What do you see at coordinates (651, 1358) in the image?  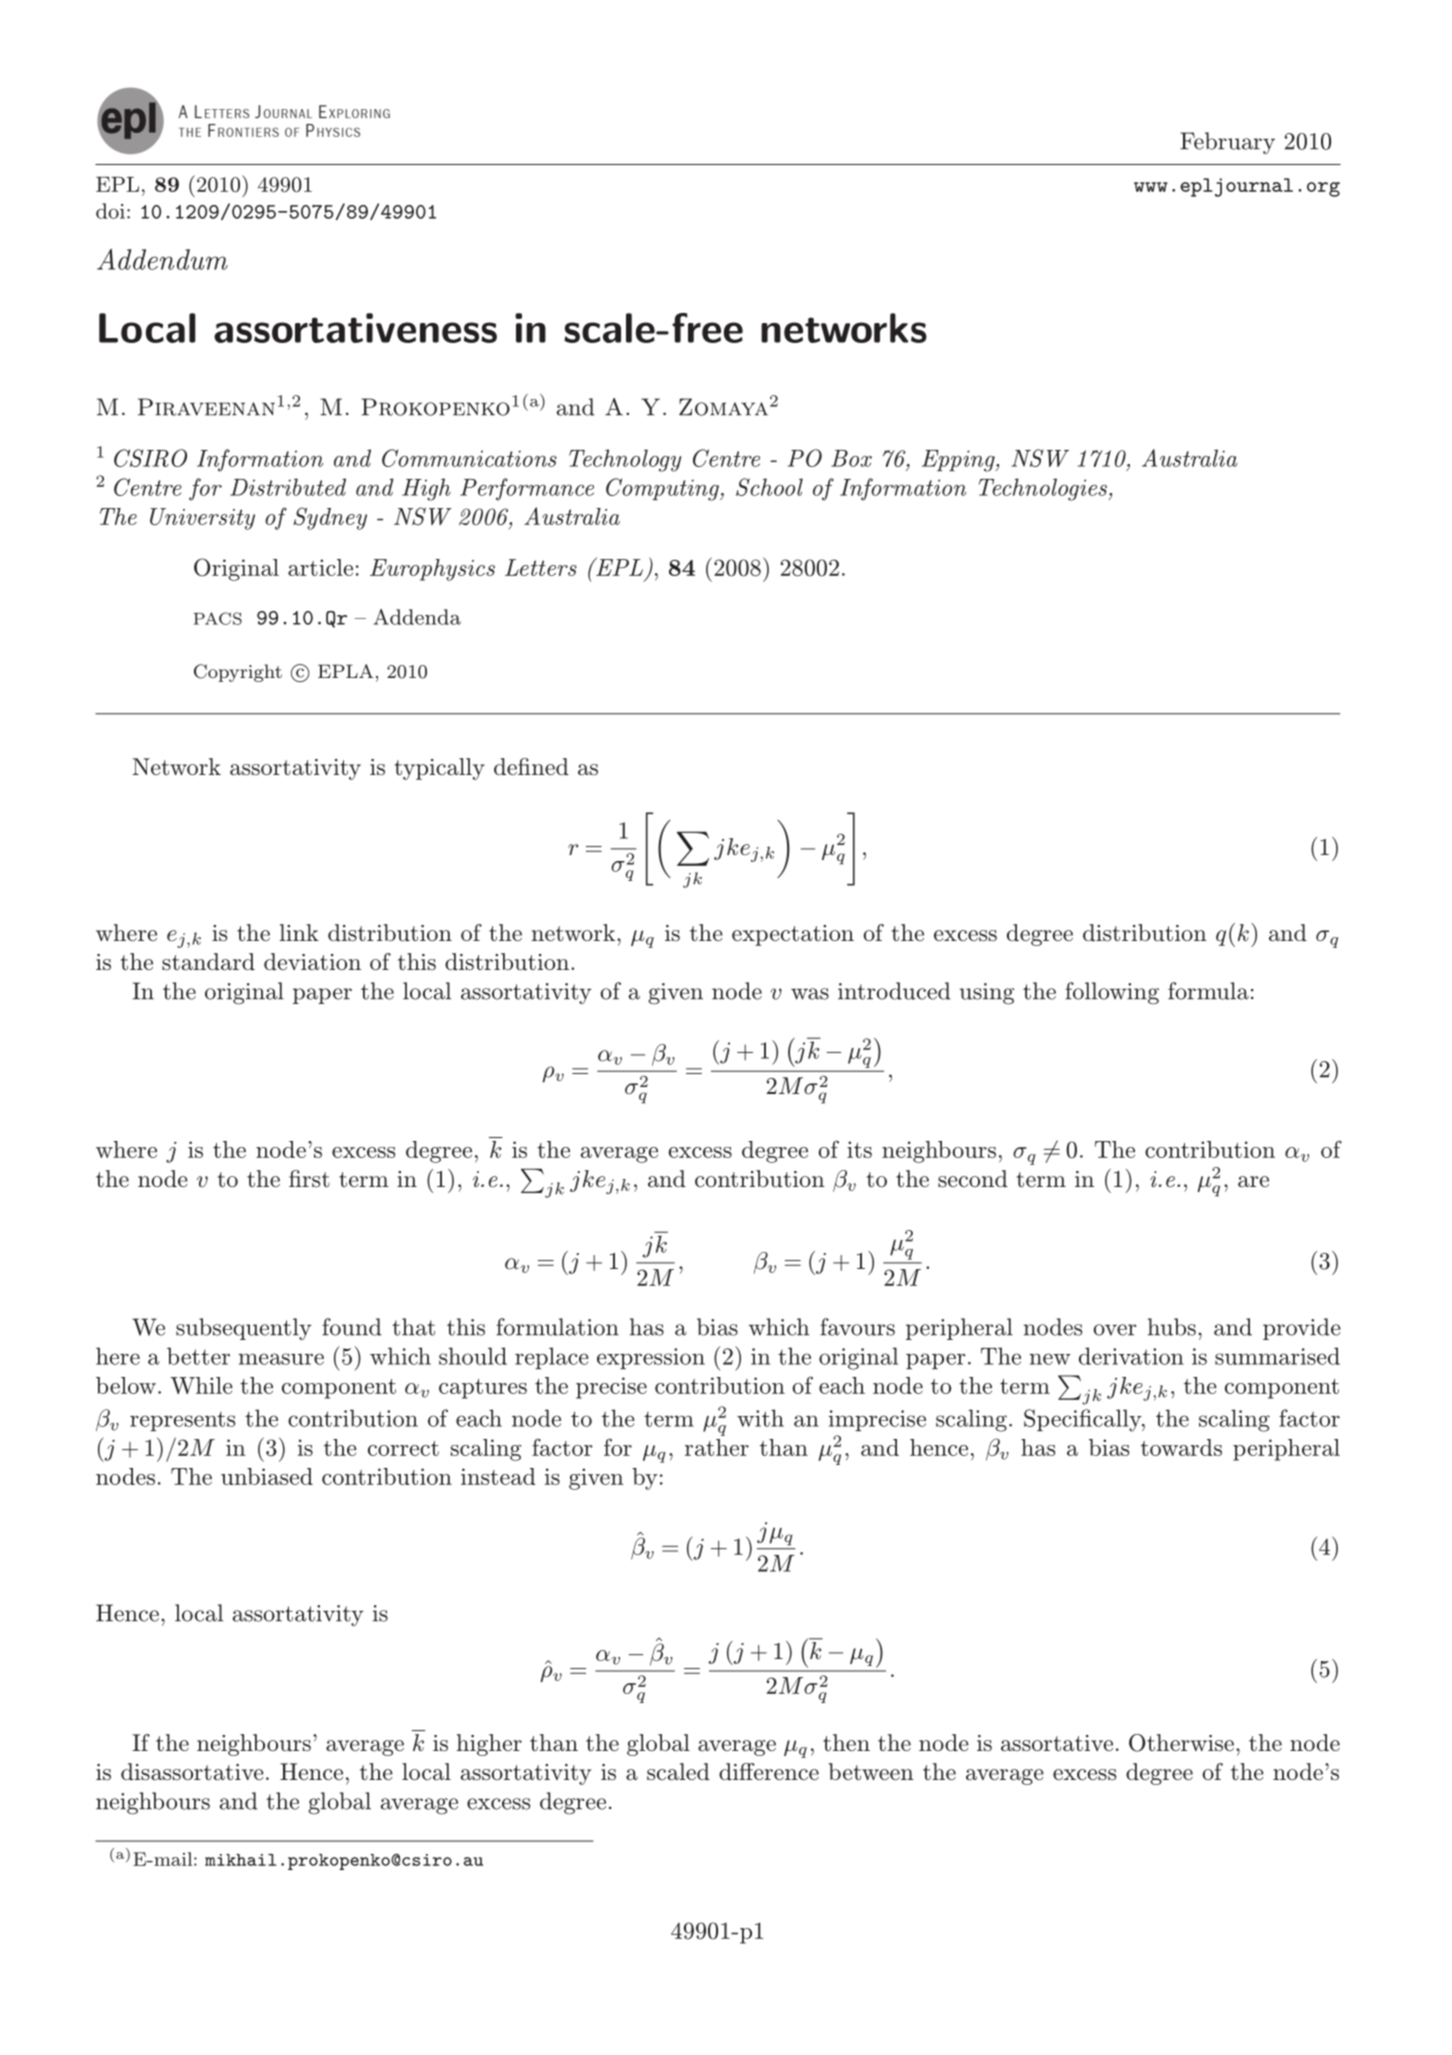 I see `expression` at bounding box center [651, 1358].
